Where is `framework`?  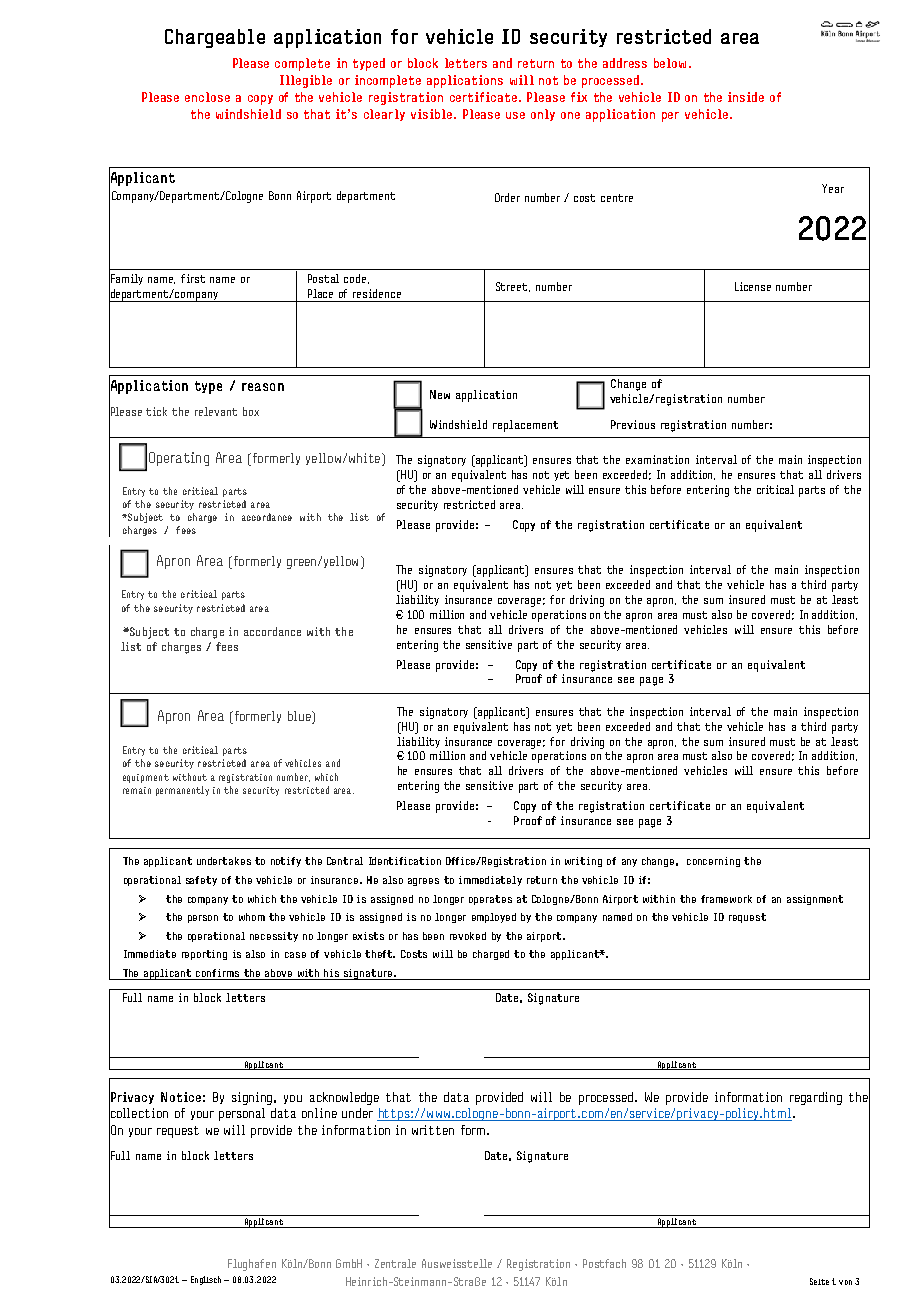 framework is located at coordinates (726, 899).
